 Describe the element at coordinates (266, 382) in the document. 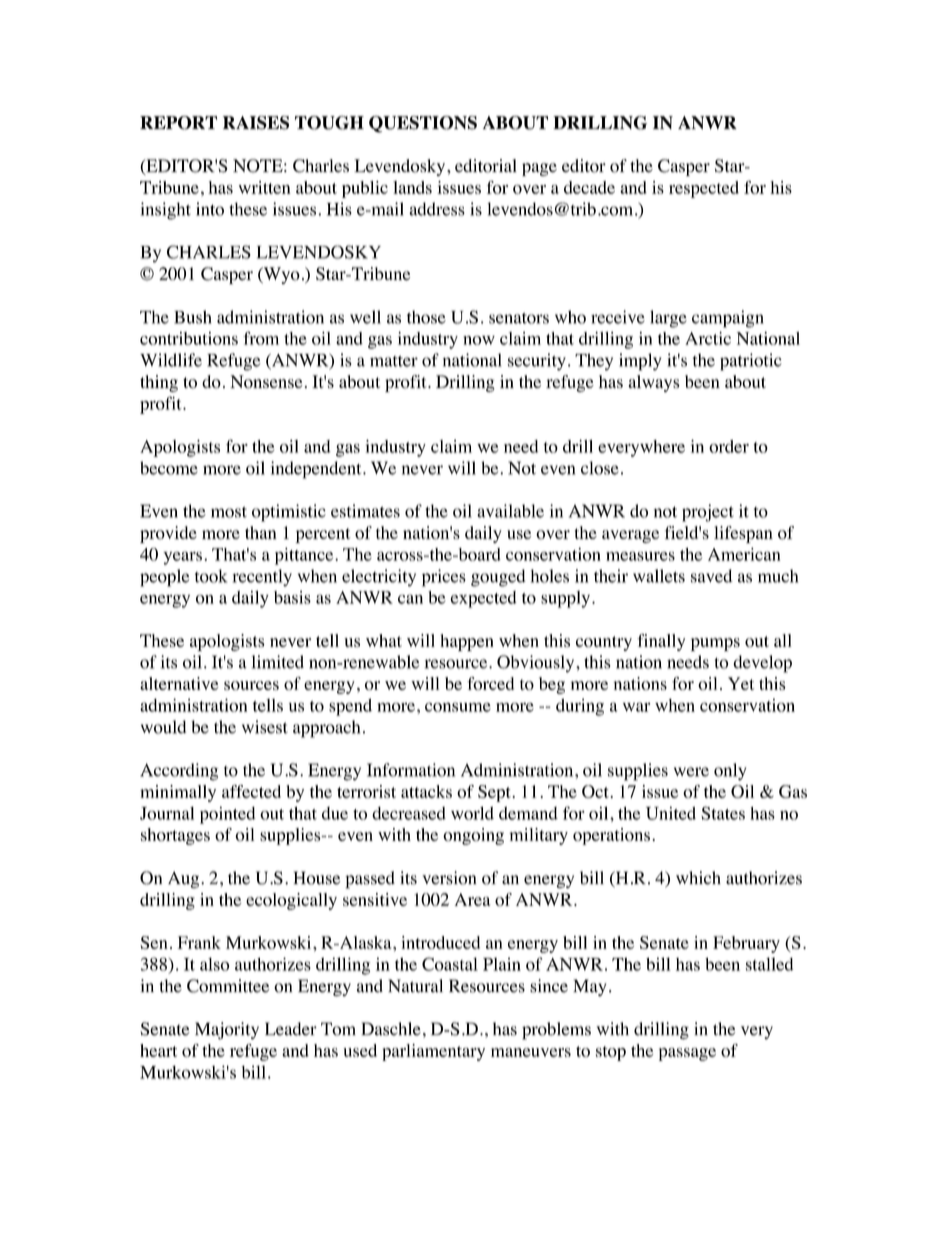

I see `Nonsense` at that location.
